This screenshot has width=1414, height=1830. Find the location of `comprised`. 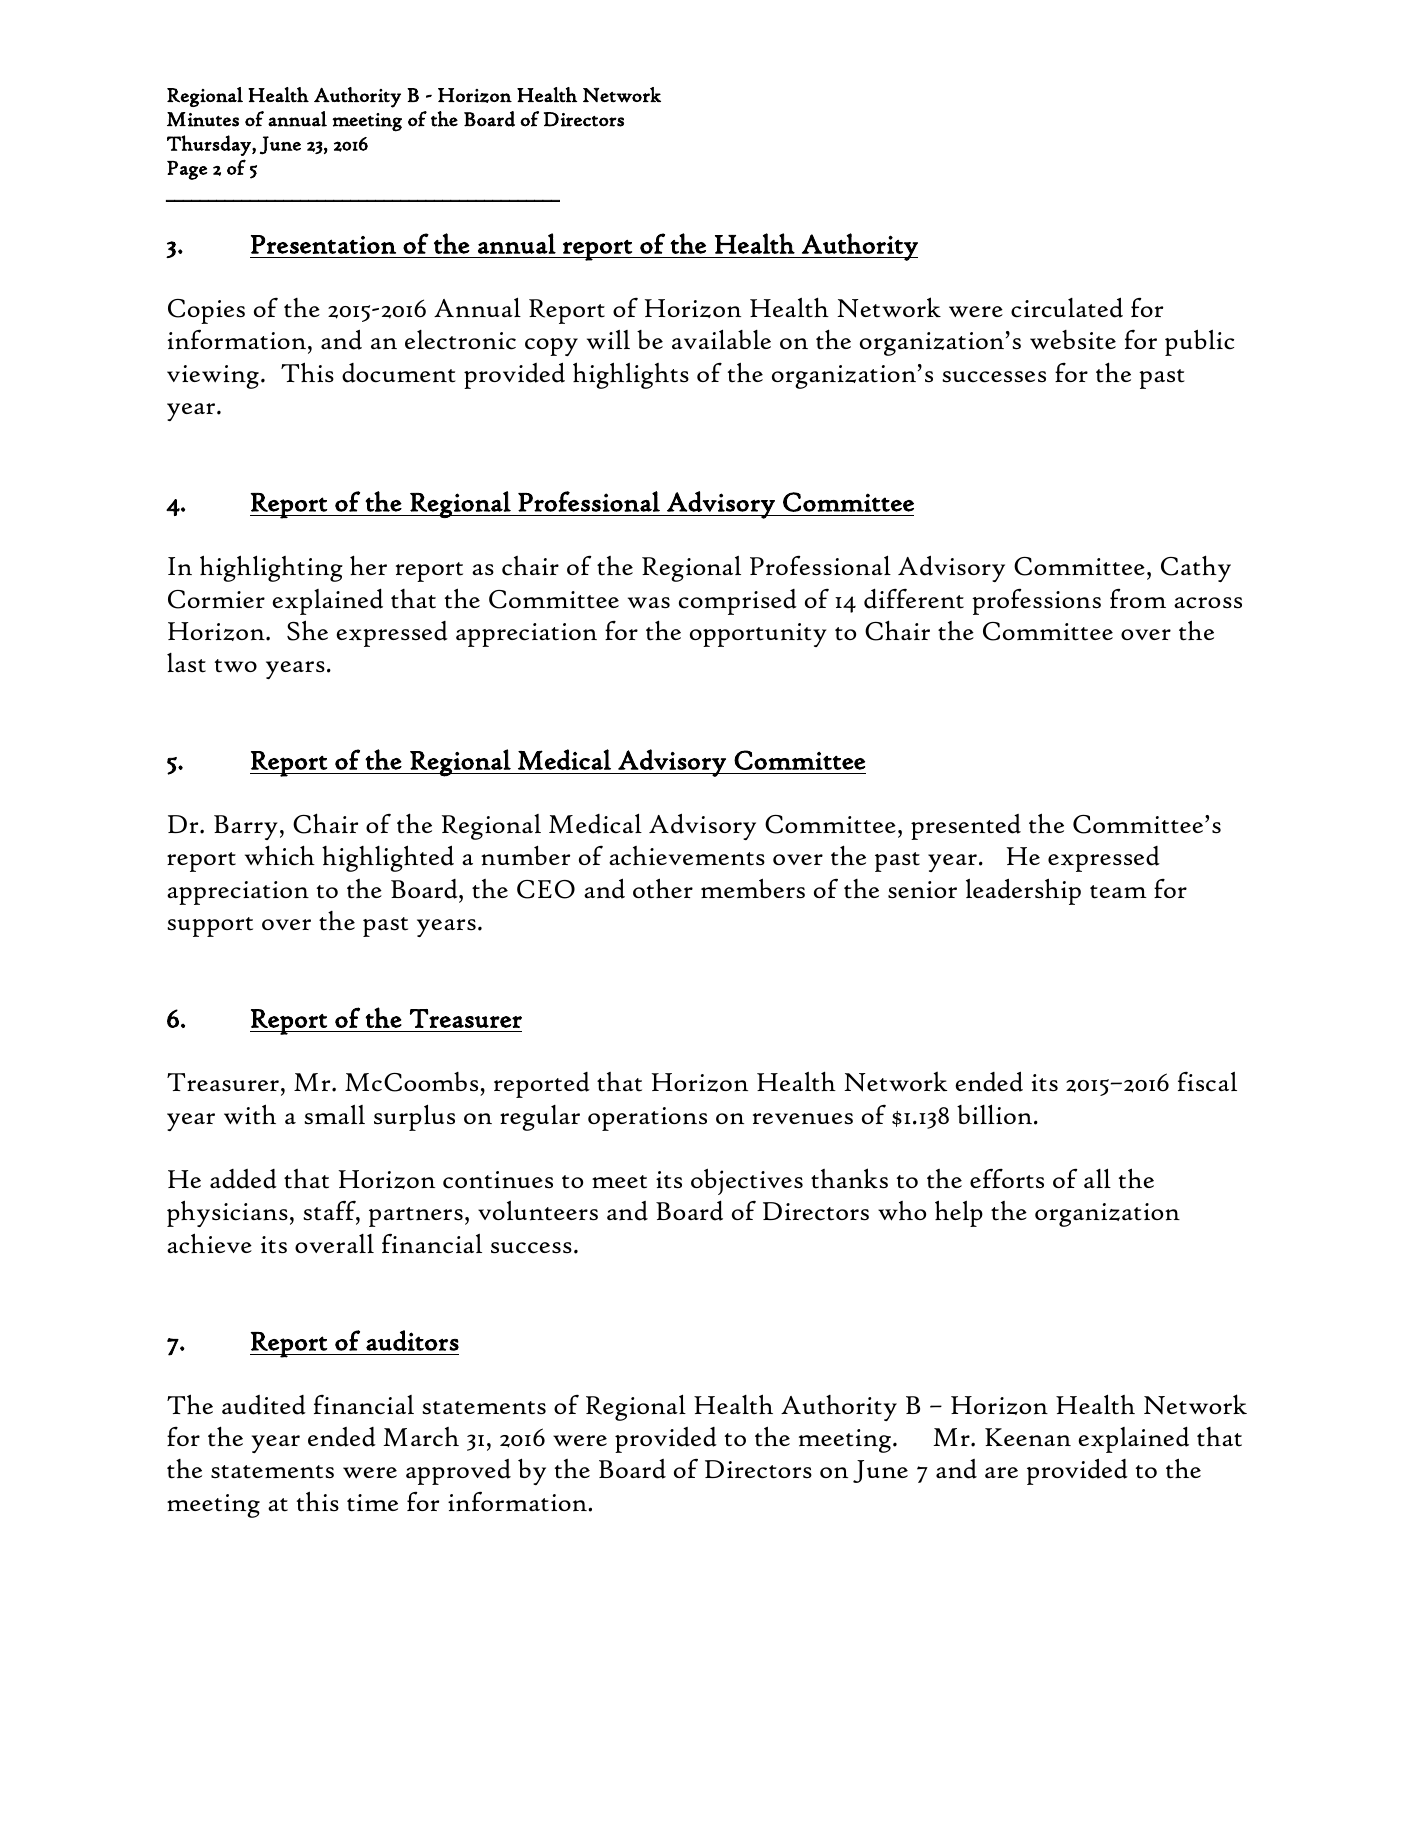

comprised is located at coordinates (738, 602).
